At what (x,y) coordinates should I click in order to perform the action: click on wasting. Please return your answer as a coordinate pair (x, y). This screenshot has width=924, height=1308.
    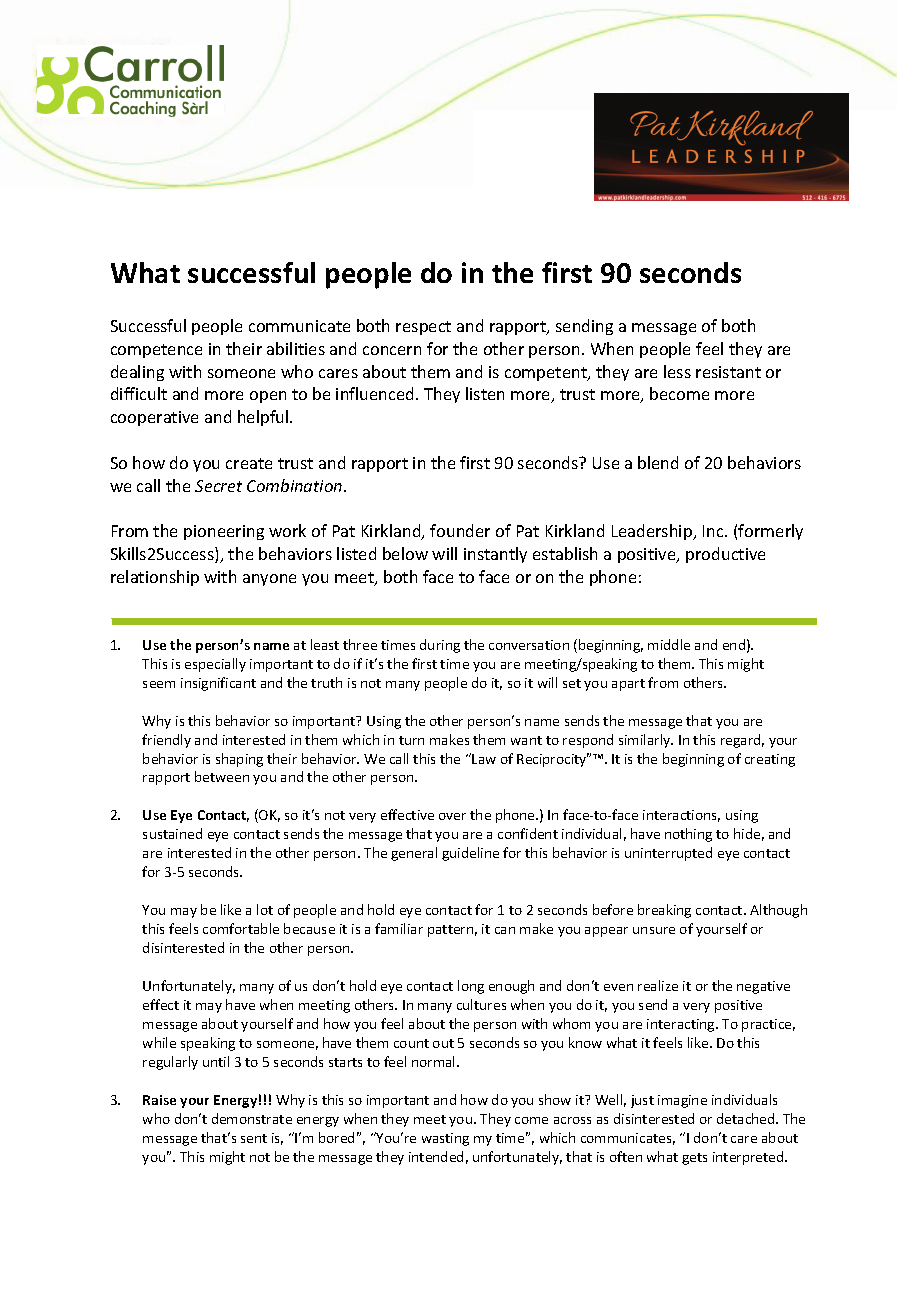
    Looking at the image, I should click on (445, 1139).
